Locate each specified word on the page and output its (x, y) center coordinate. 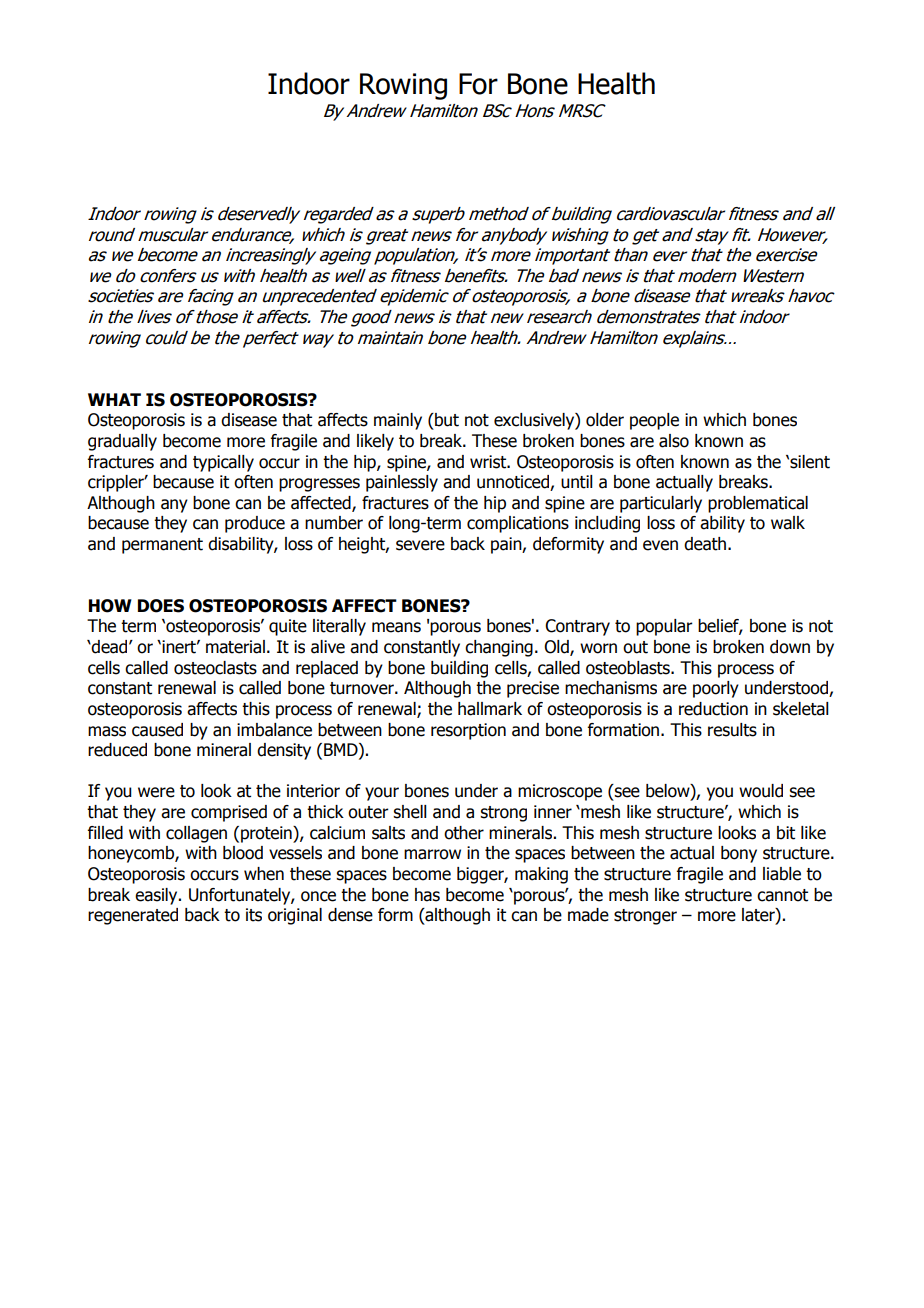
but (446, 420)
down (790, 647)
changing (499, 648)
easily (157, 896)
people (654, 421)
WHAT (114, 399)
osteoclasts (215, 668)
